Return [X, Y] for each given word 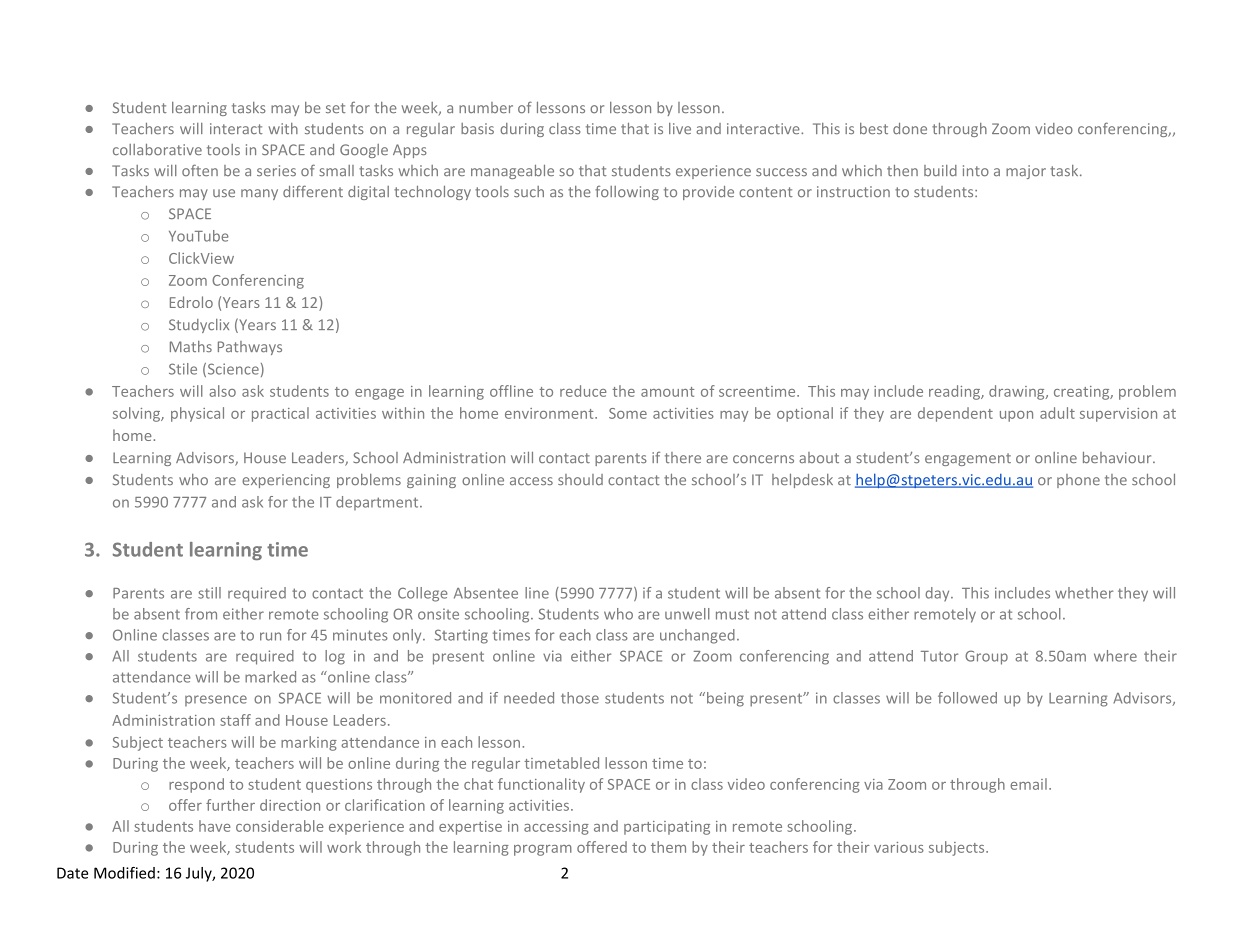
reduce [583, 391]
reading [955, 392]
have [215, 826]
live [680, 128]
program [543, 850]
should [580, 480]
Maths [191, 346]
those [580, 698]
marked [270, 677]
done [910, 128]
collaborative [157, 150]
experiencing [286, 481]
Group [986, 657]
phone [1078, 481]
